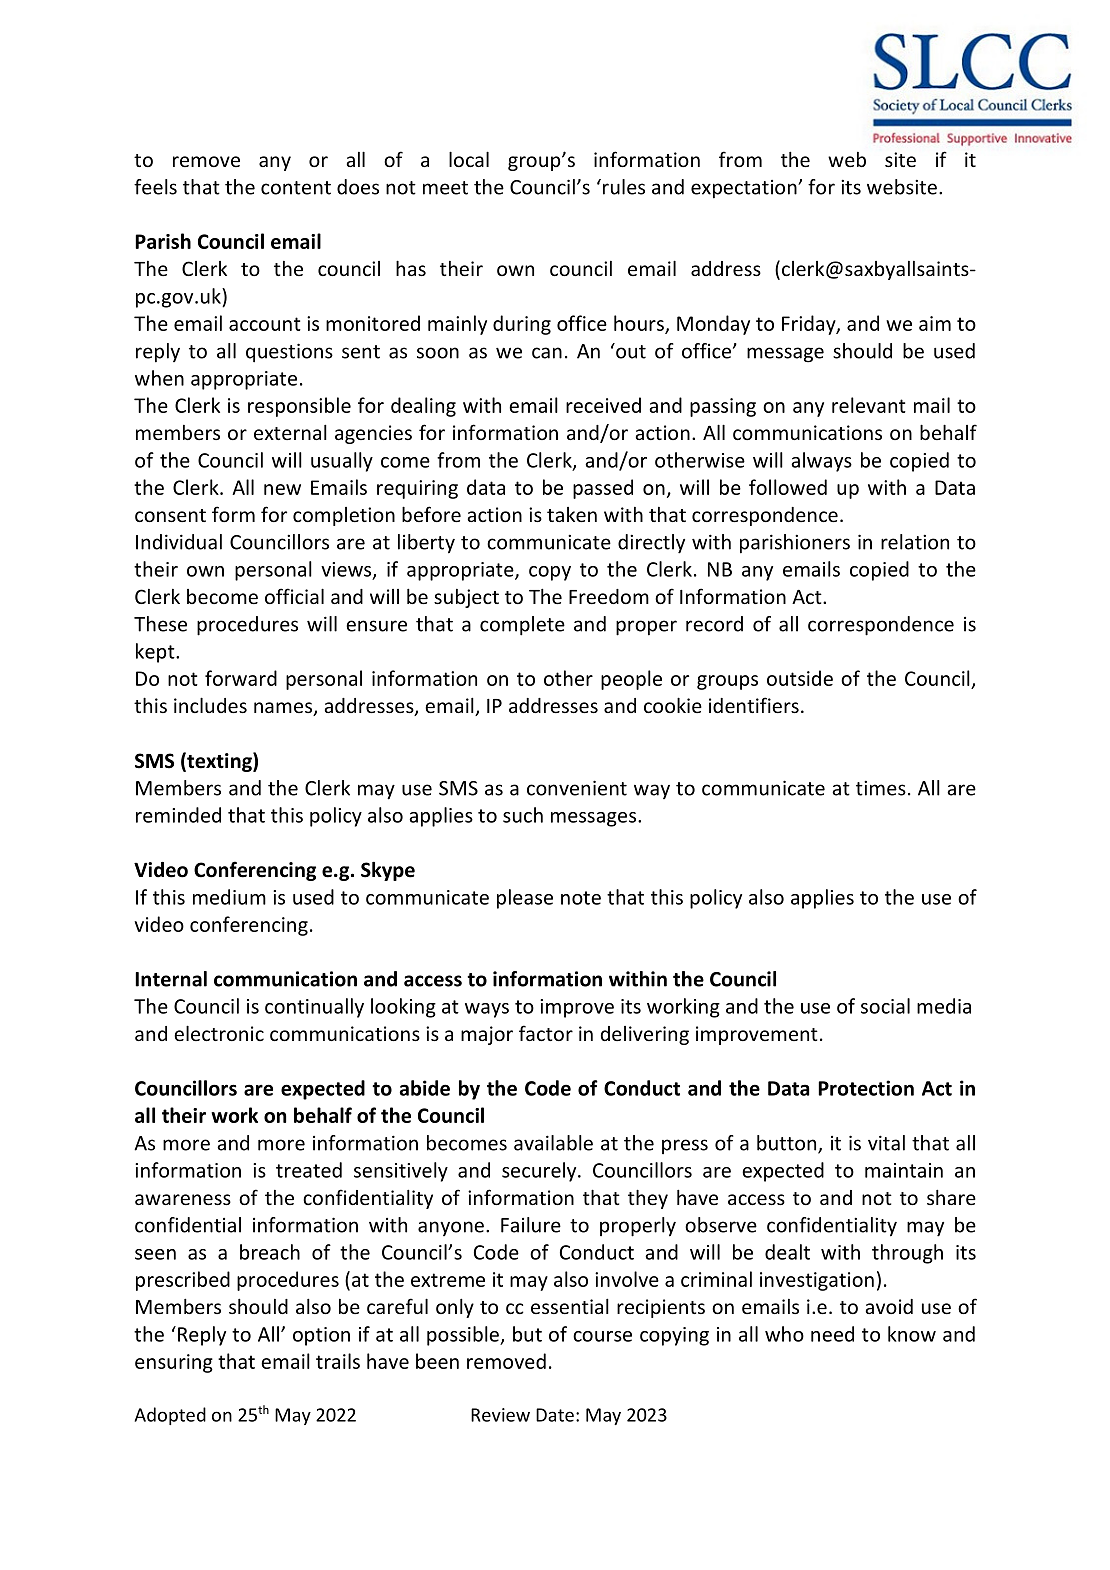 The height and width of the page is (1570, 1110). I want to click on Protection, so click(866, 1088).
